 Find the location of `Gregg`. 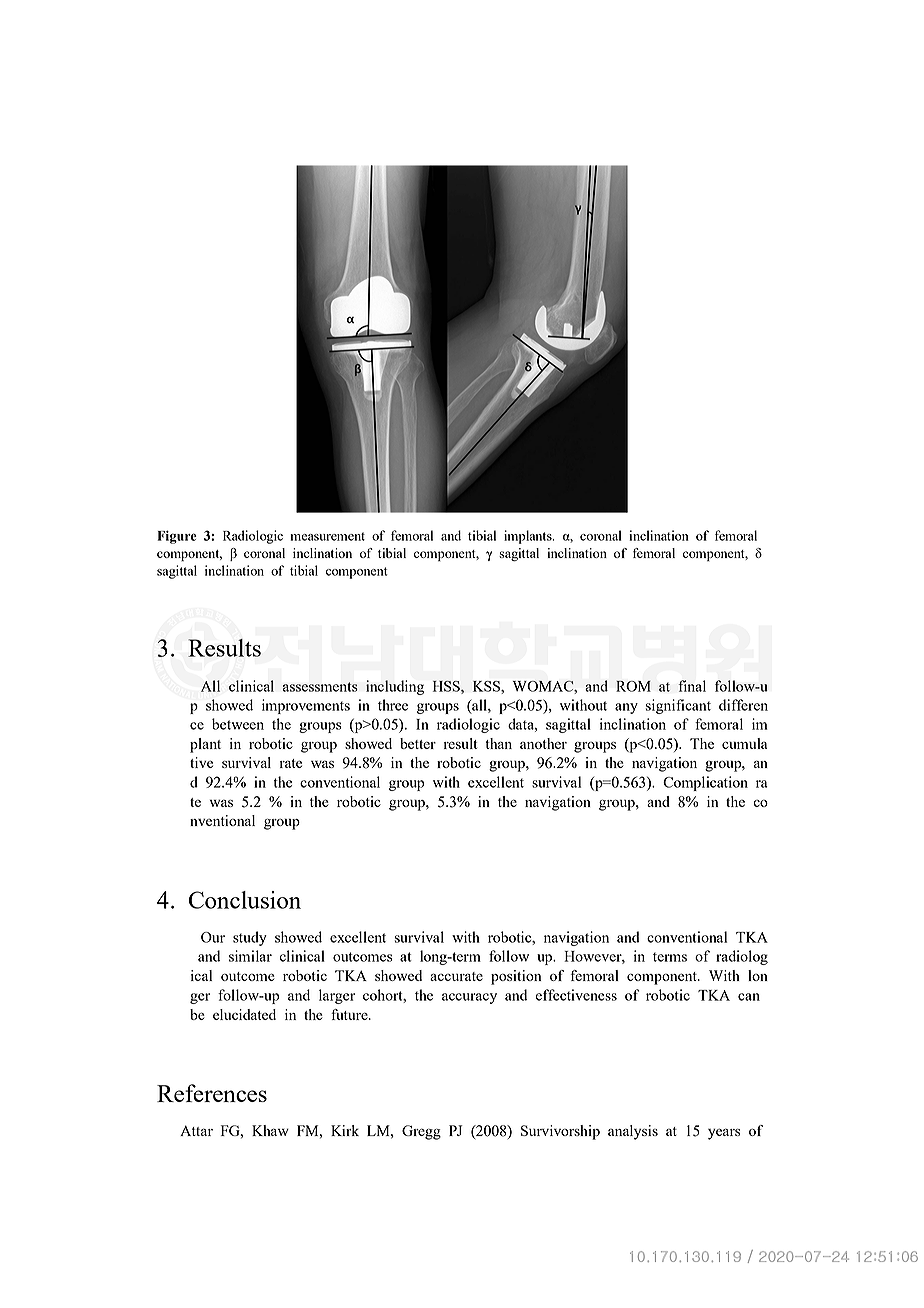

Gregg is located at coordinates (421, 1132).
